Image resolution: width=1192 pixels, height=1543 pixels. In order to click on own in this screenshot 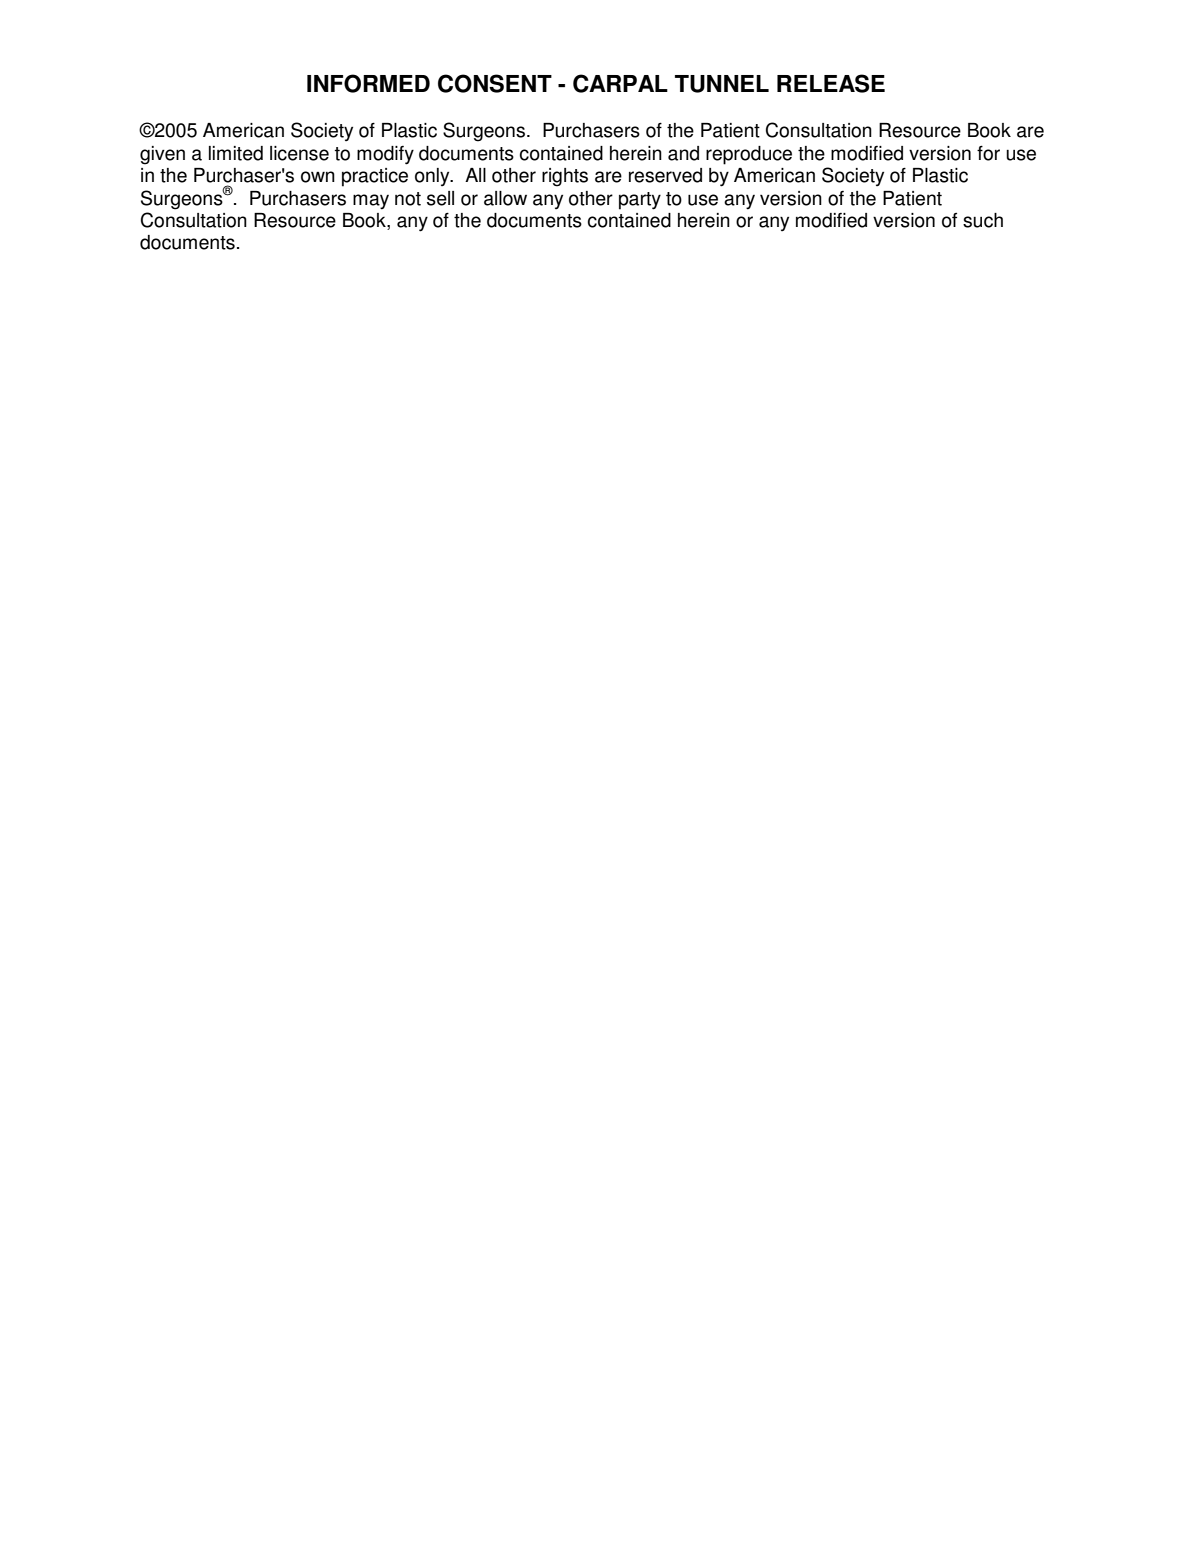, I will do `click(318, 177)`.
